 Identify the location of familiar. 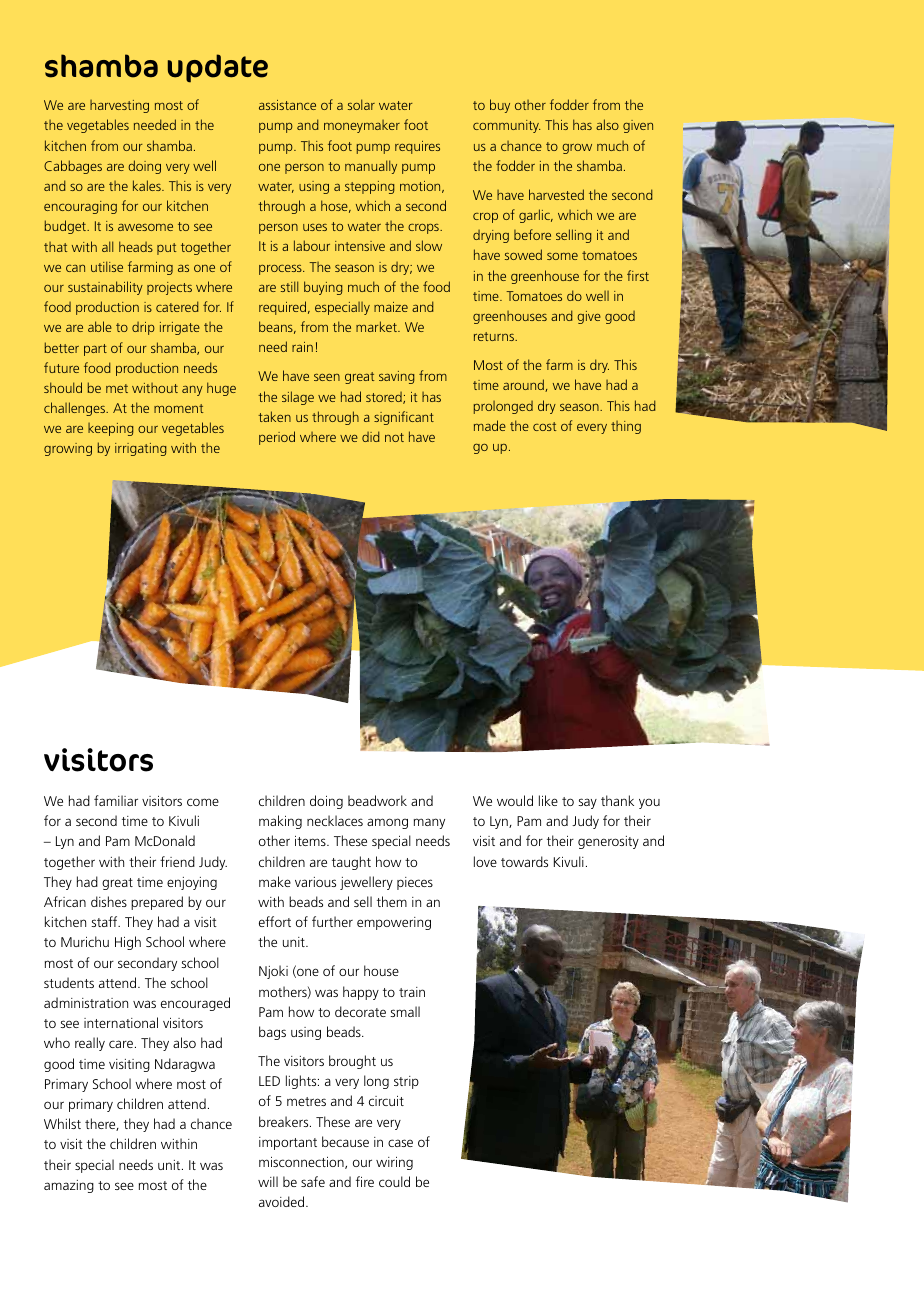
(116, 800).
